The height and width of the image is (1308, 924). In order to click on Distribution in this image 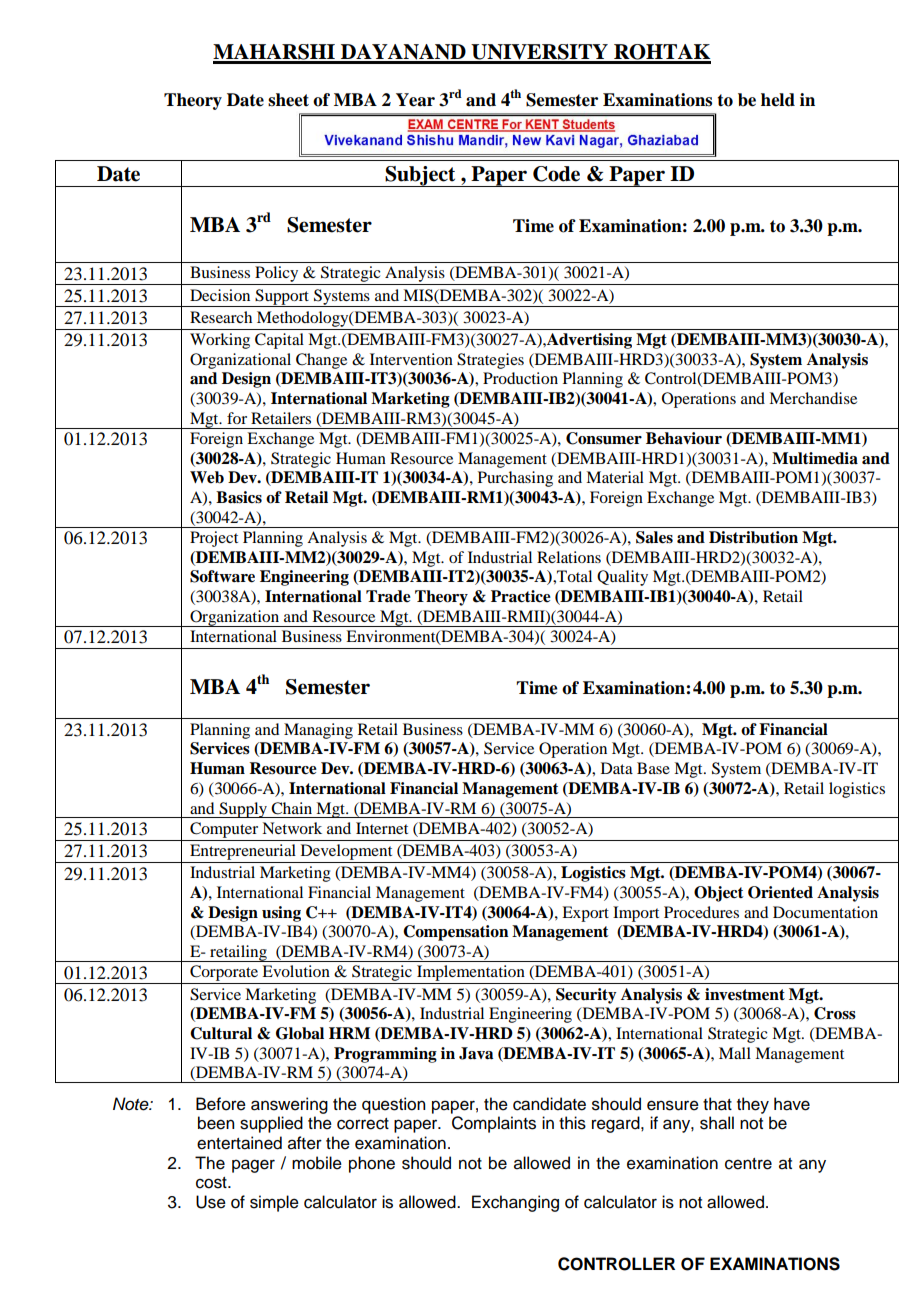, I will do `click(753, 537)`.
